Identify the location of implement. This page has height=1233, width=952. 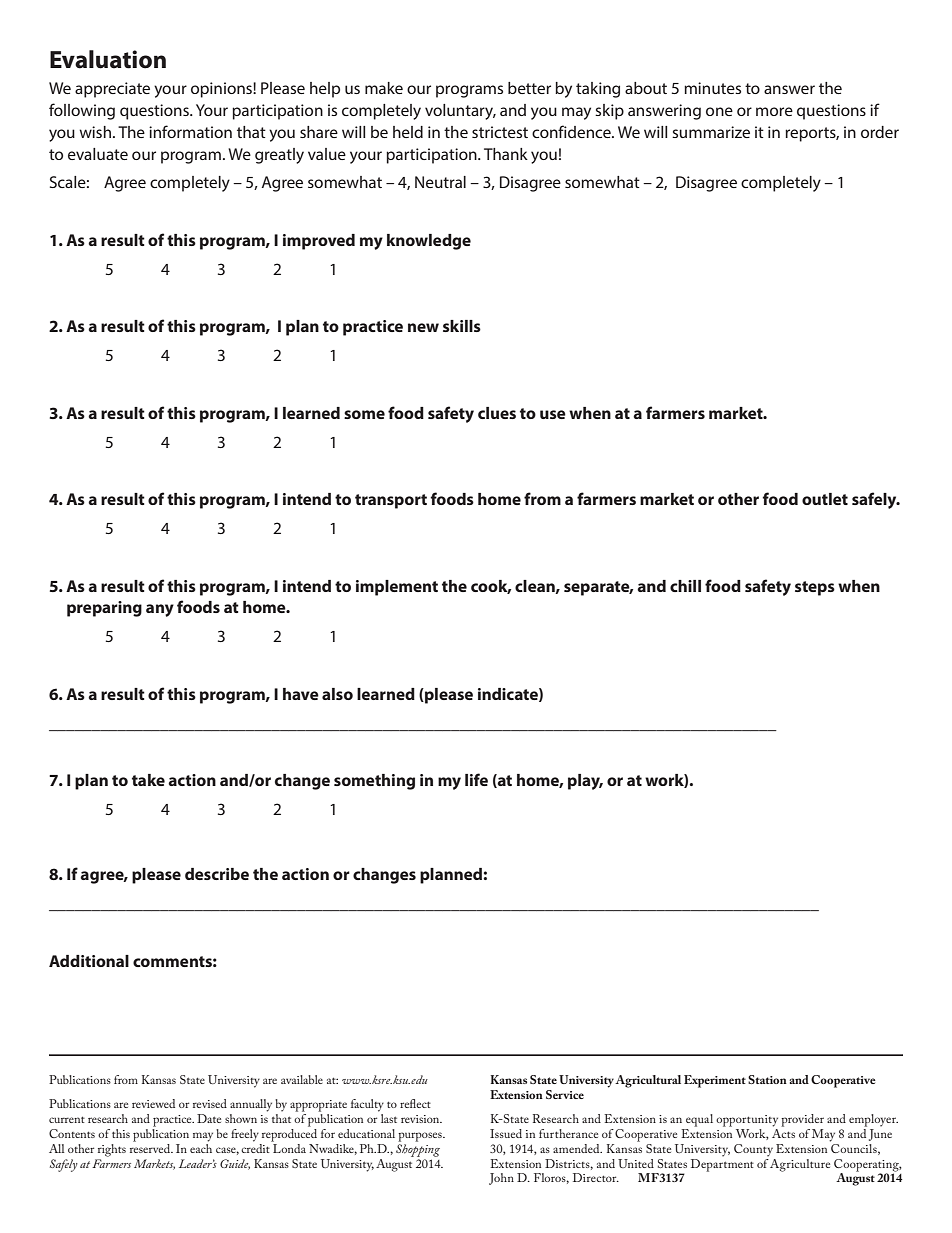
(397, 588).
